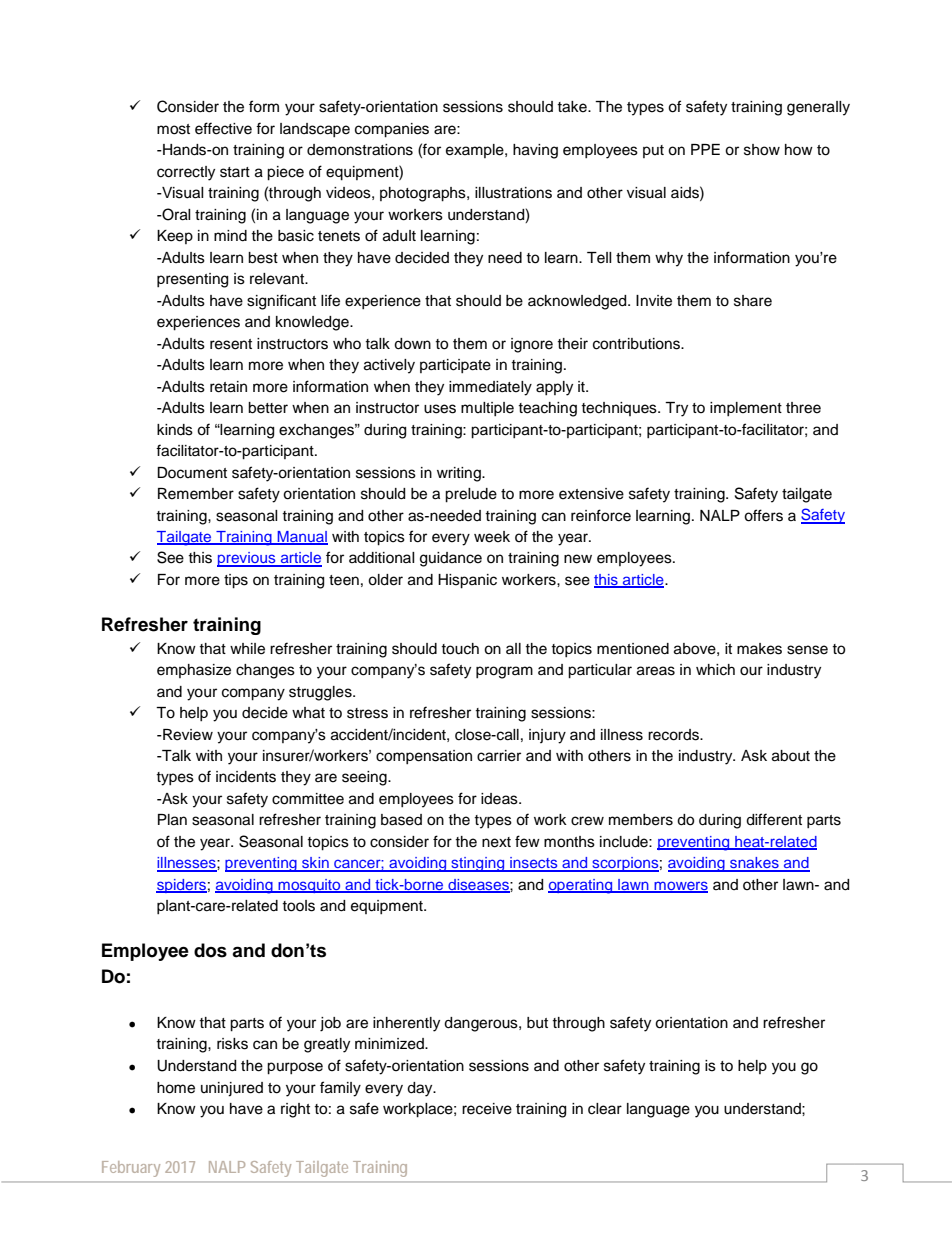  Describe the element at coordinates (759, 649) in the screenshot. I see `makes` at that location.
